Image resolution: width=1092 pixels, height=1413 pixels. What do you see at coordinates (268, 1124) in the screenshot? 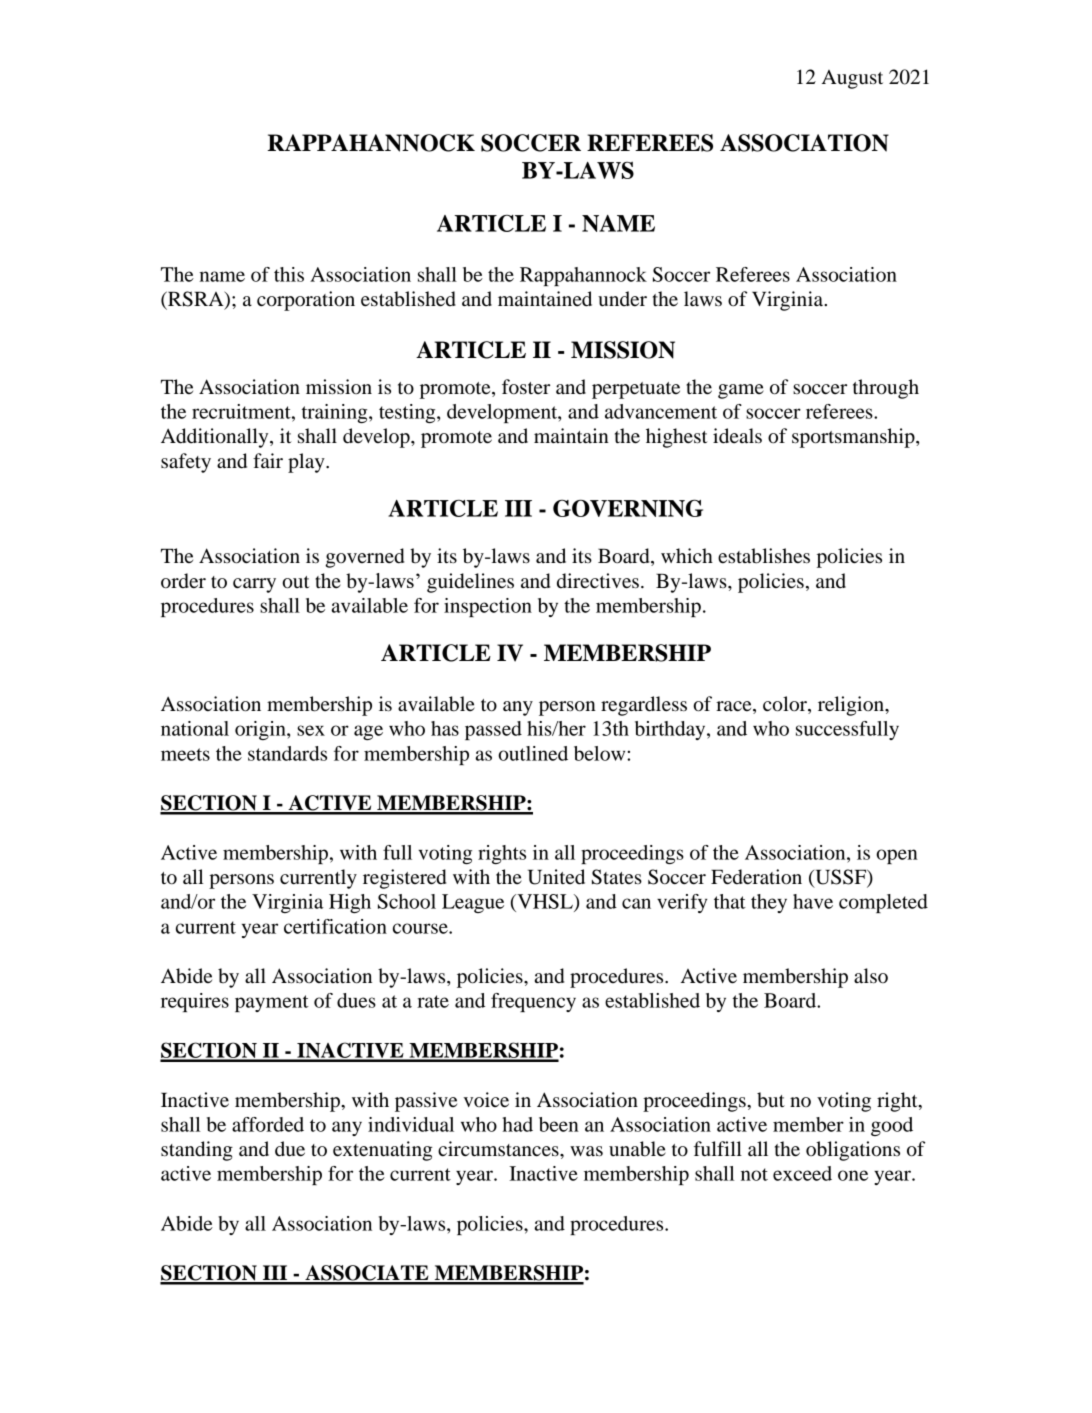
I see `afforded` at bounding box center [268, 1124].
